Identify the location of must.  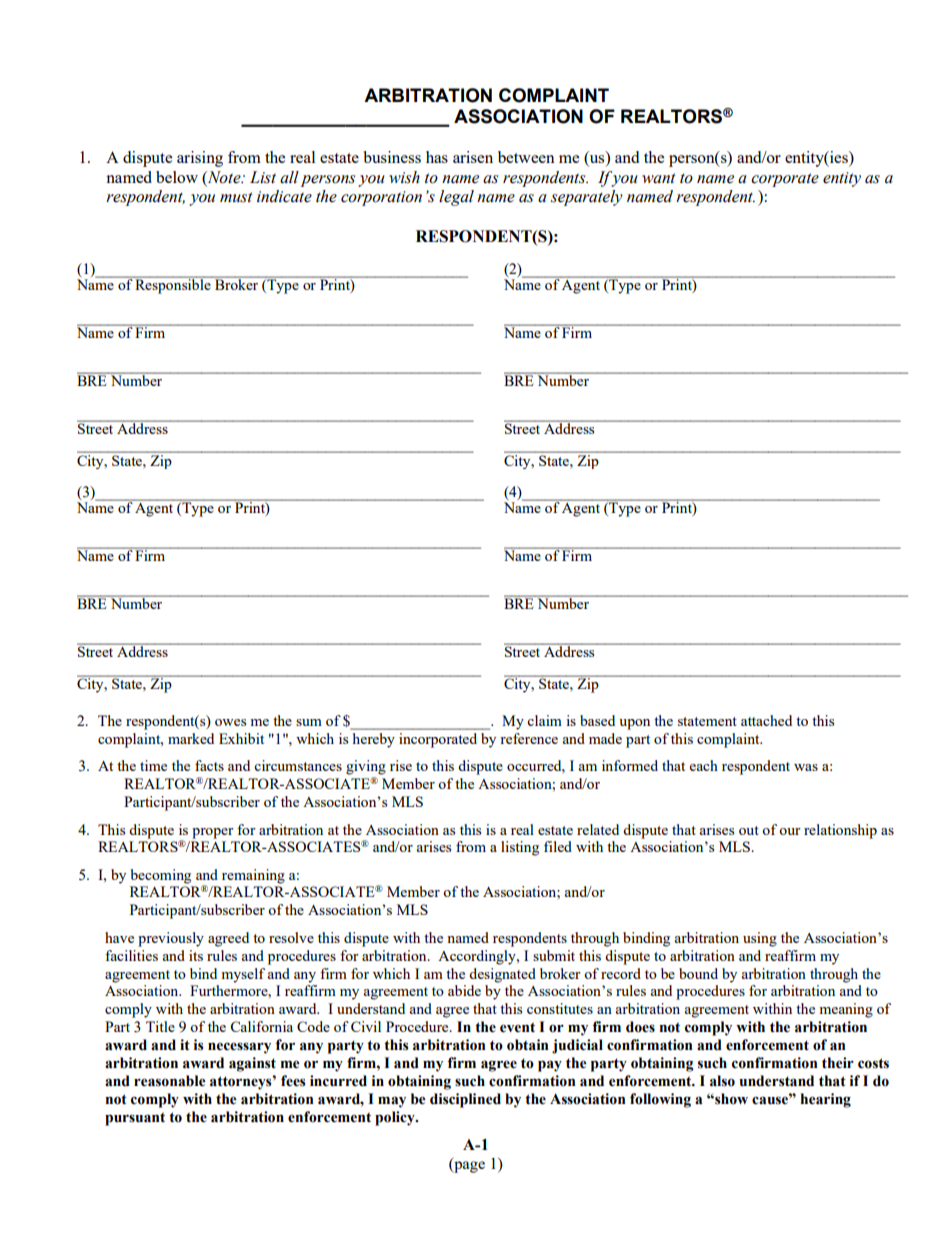
(236, 197).
